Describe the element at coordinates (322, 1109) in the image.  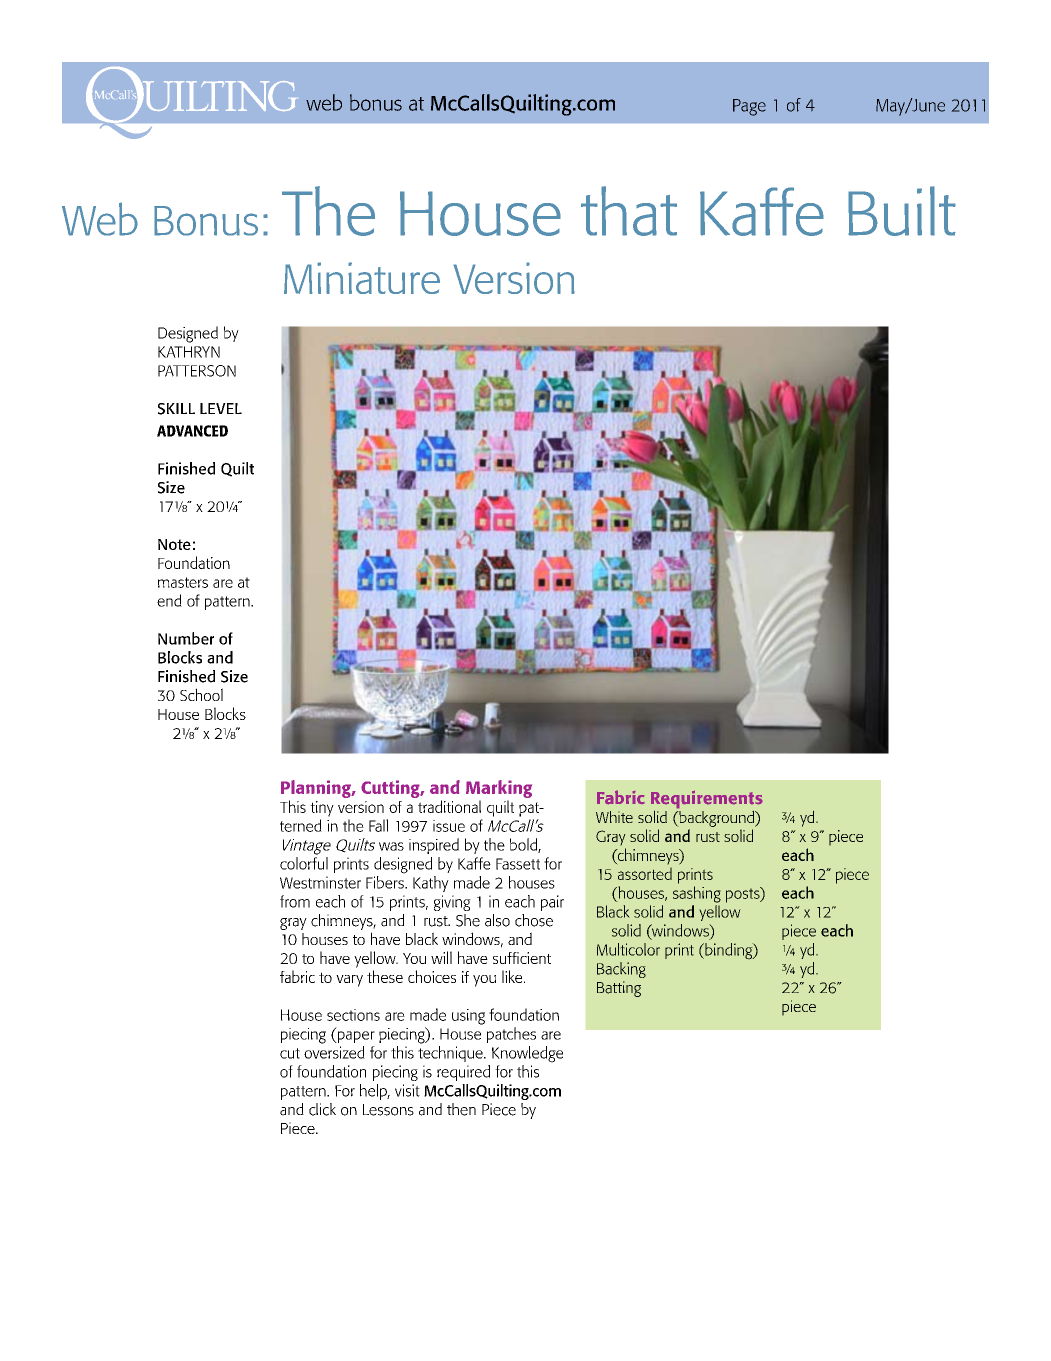
I see `click` at that location.
